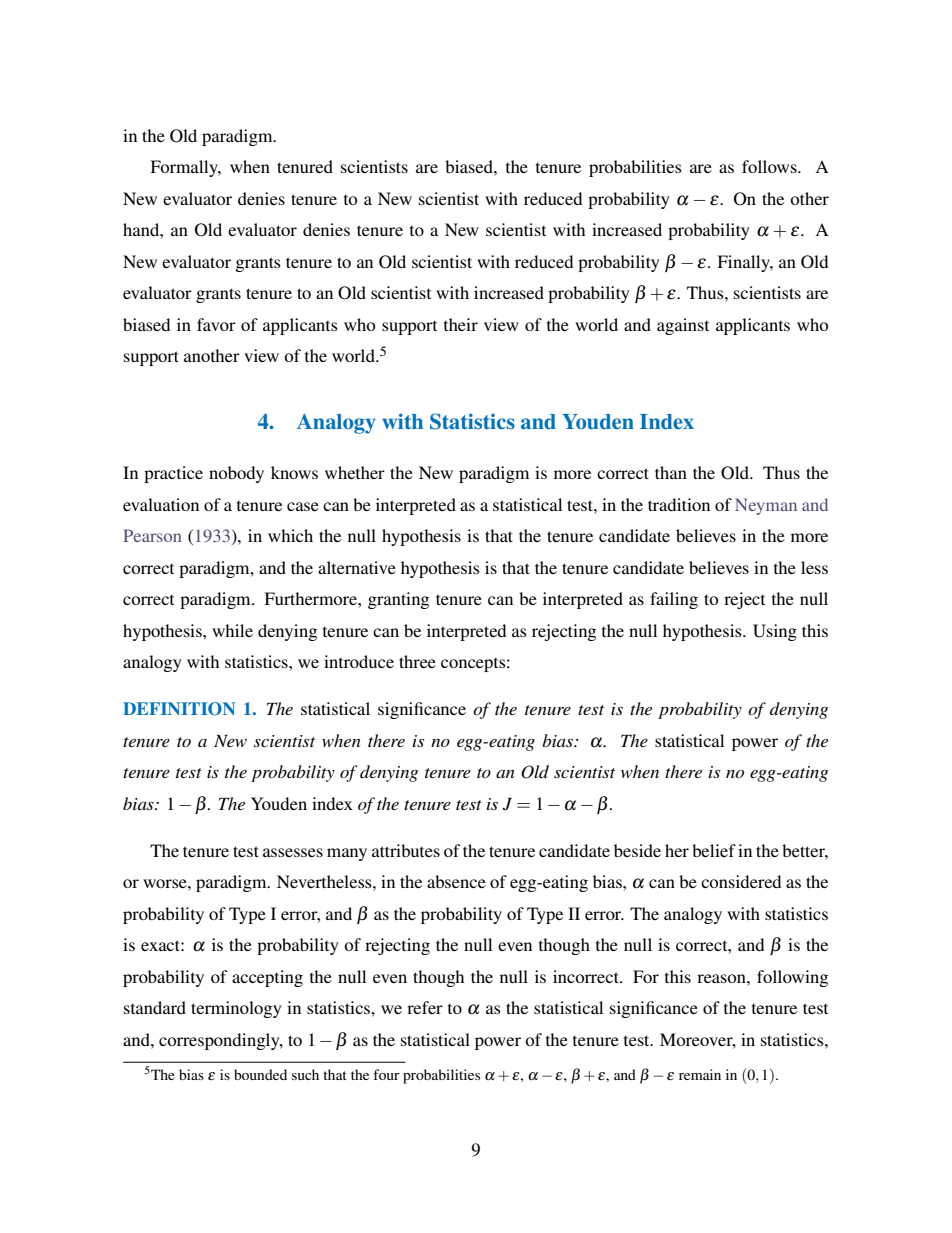  Describe the element at coordinates (236, 474) in the screenshot. I see `nobody` at that location.
